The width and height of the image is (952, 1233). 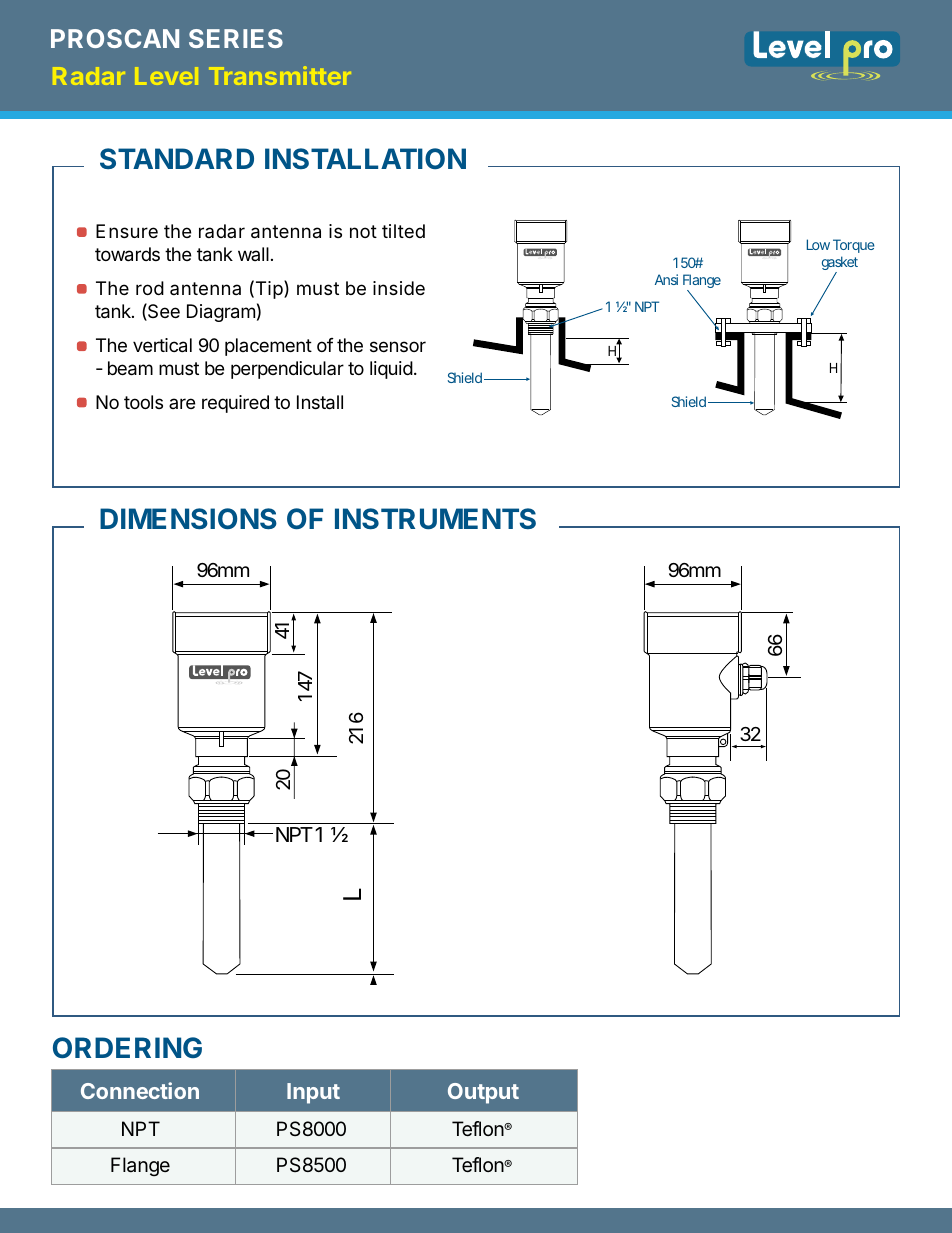 What do you see at coordinates (140, 1090) in the image?
I see `Connection` at bounding box center [140, 1090].
